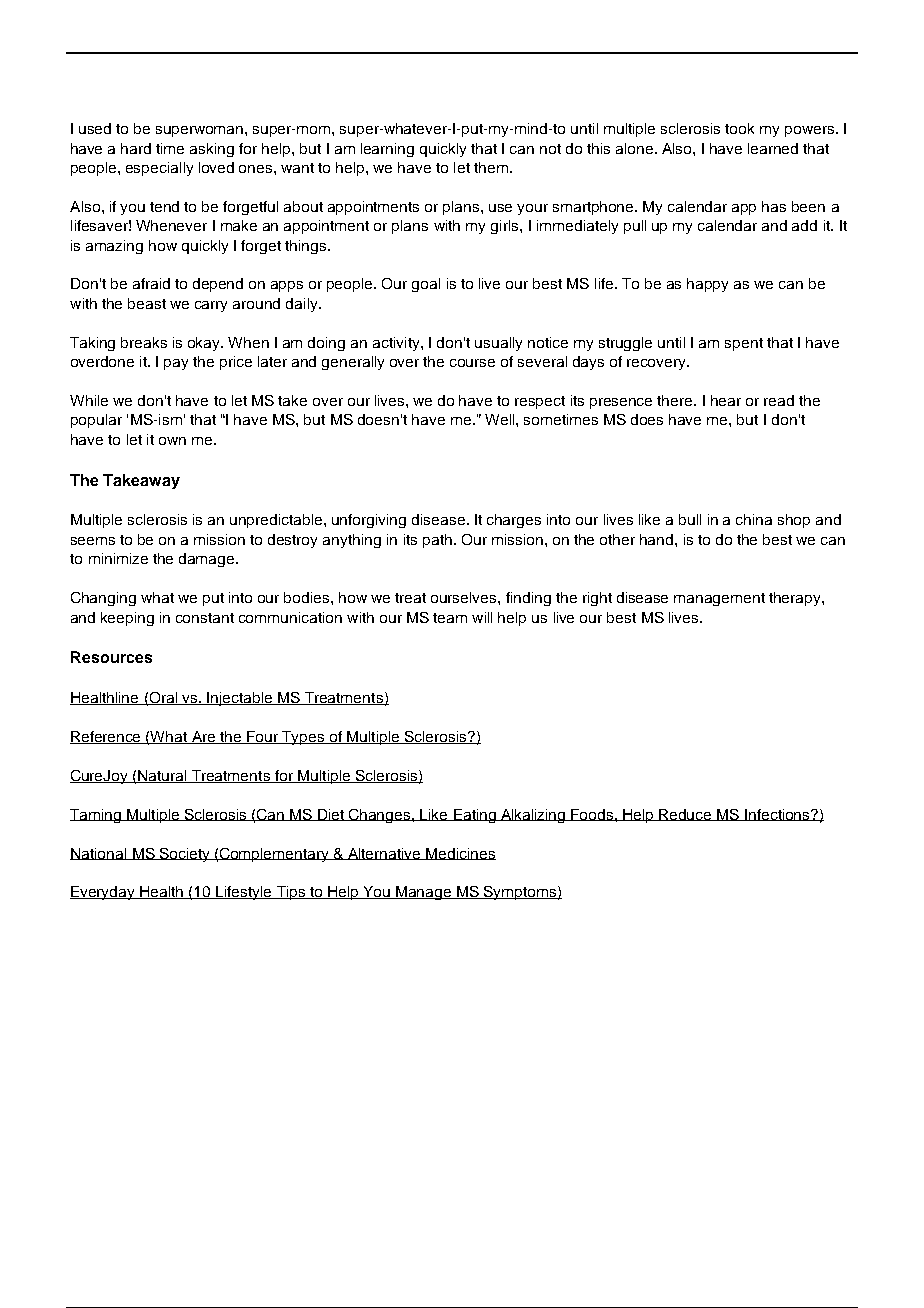 The width and height of the screenshot is (924, 1308). Describe the element at coordinates (212, 150) in the screenshot. I see `asking` at that location.
